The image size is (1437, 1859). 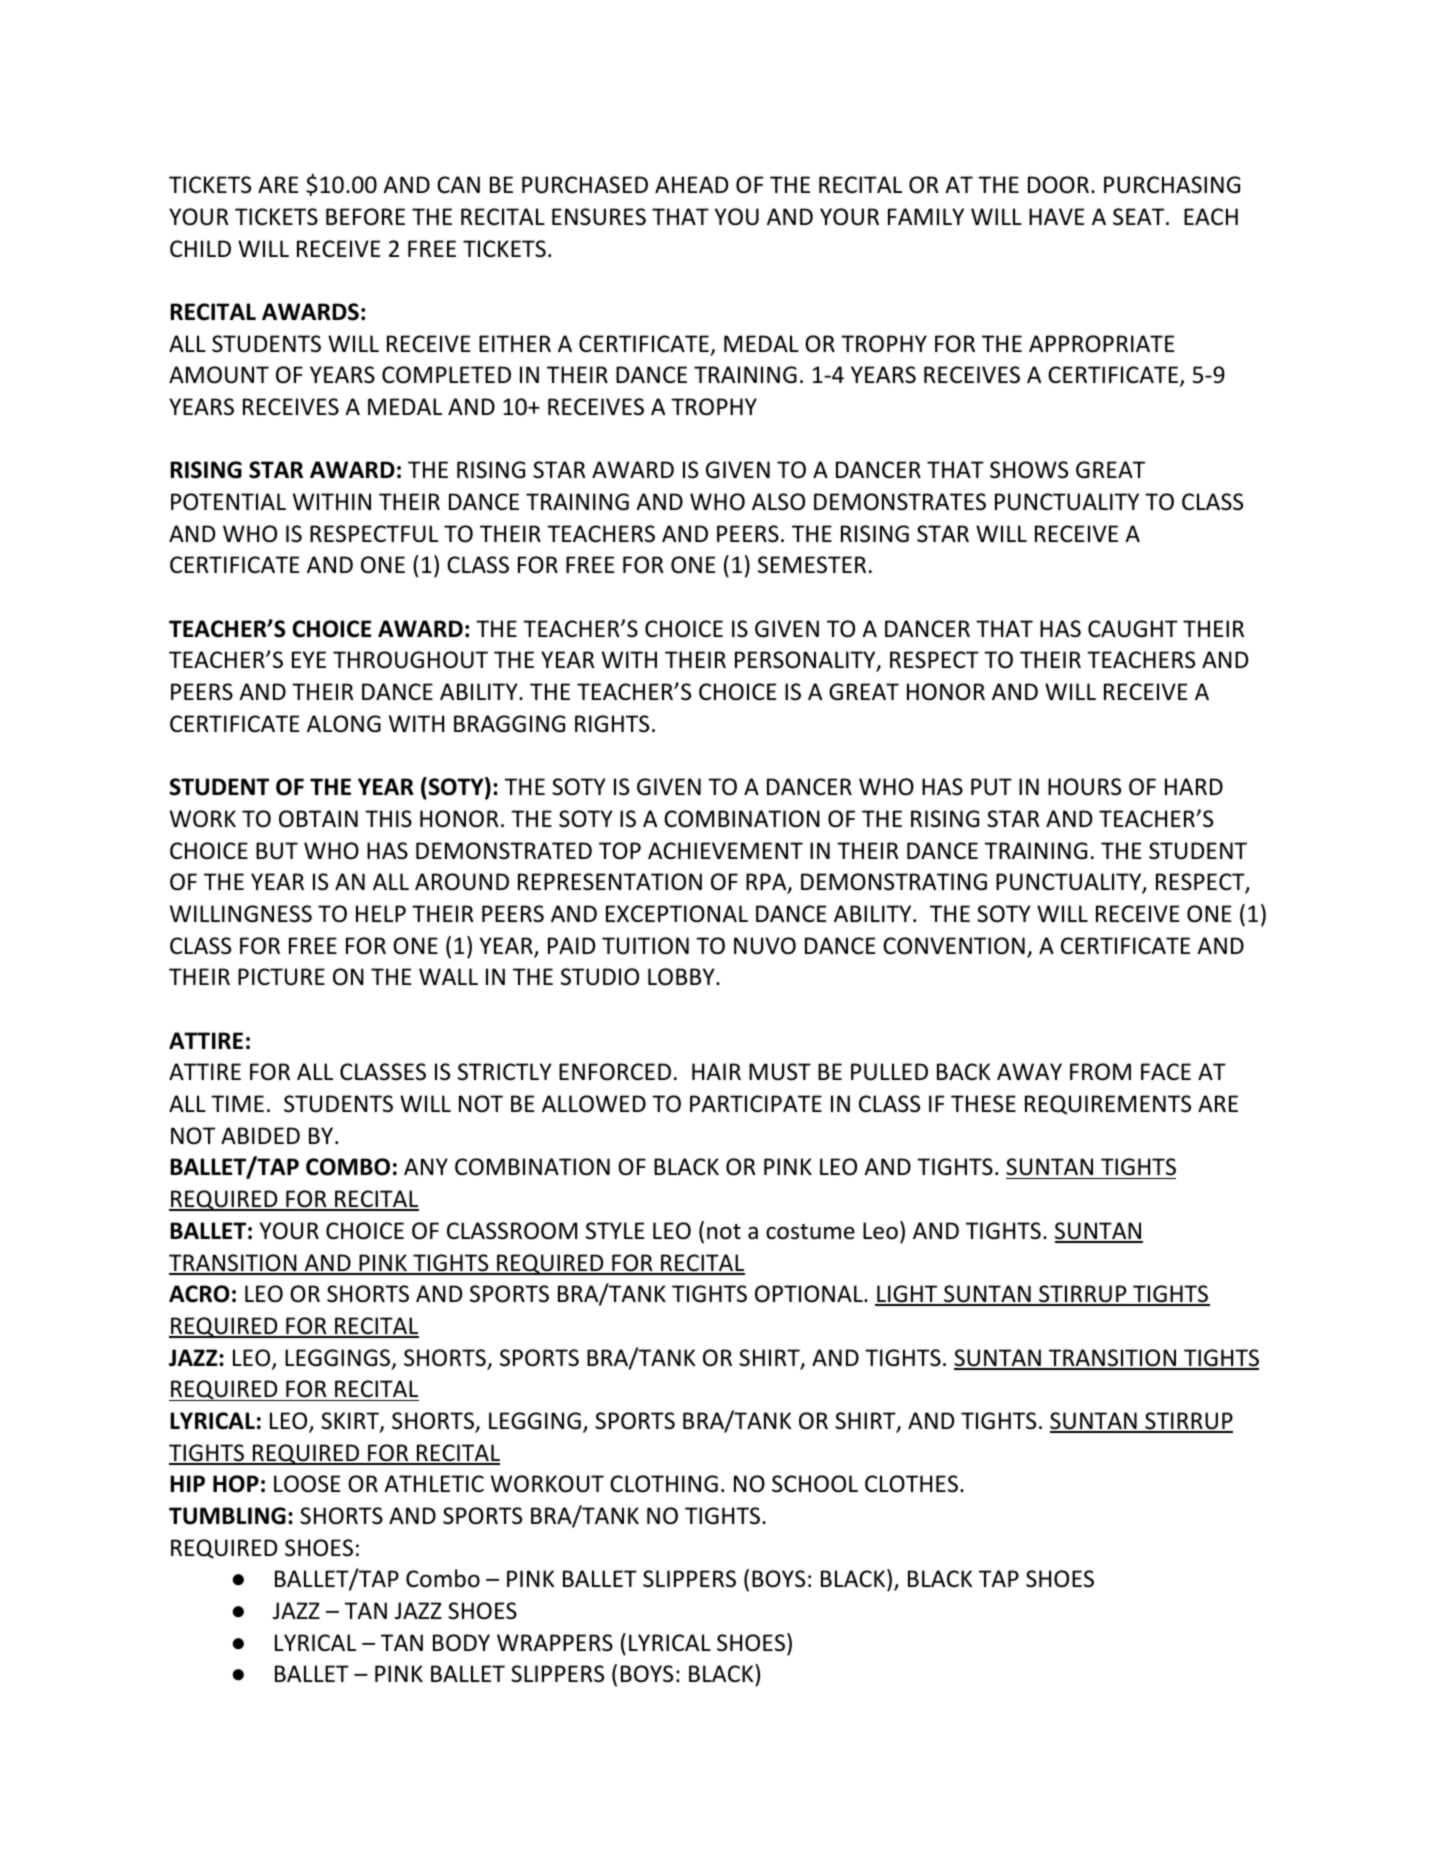 What do you see at coordinates (954, 946) in the page?
I see `CONVENTION` at bounding box center [954, 946].
